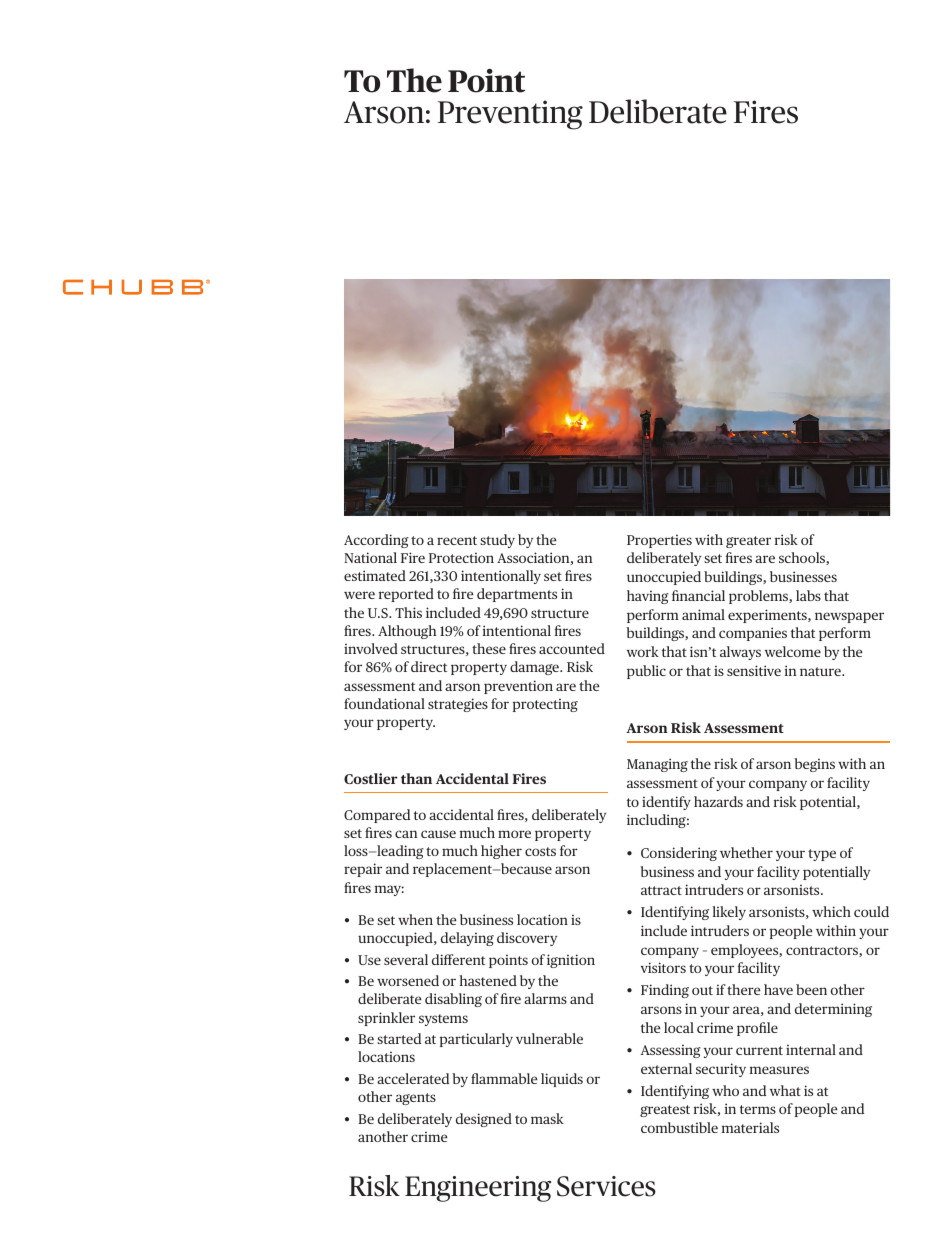 Image resolution: width=952 pixels, height=1233 pixels. Describe the element at coordinates (643, 651) in the page. I see `work` at that location.
